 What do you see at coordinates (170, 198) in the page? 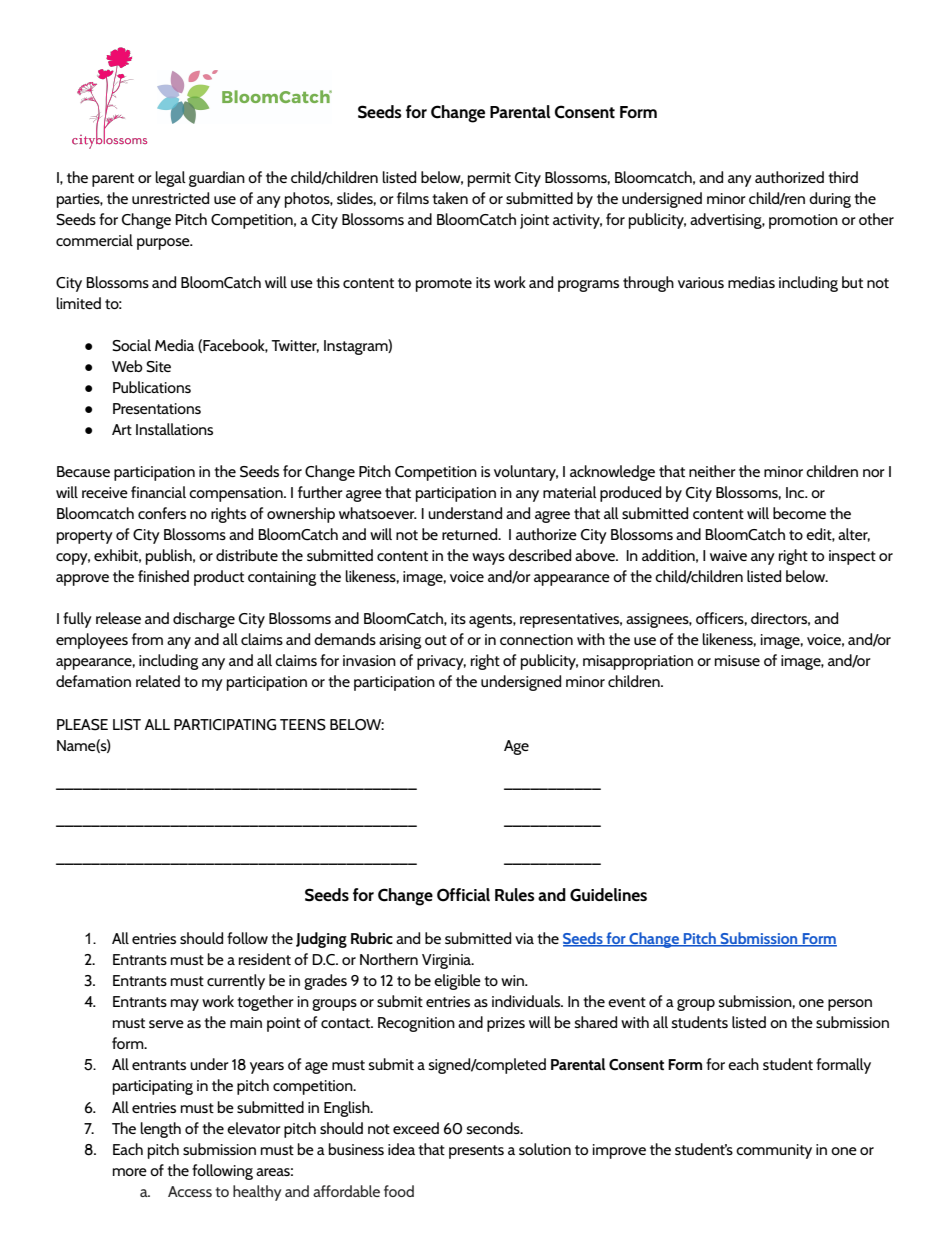
I see `unrestricted` at bounding box center [170, 198].
